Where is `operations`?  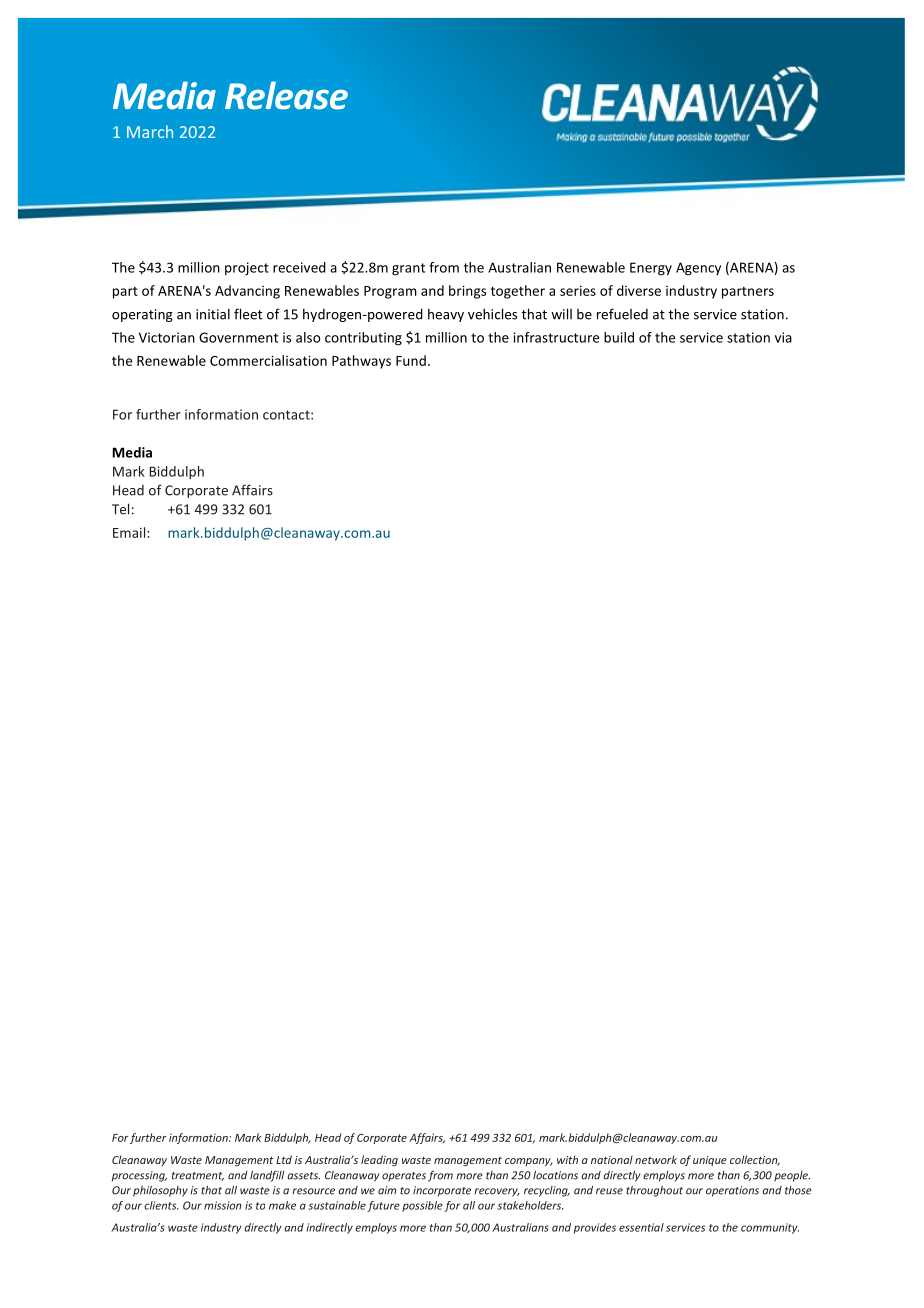
operations is located at coordinates (732, 1191).
